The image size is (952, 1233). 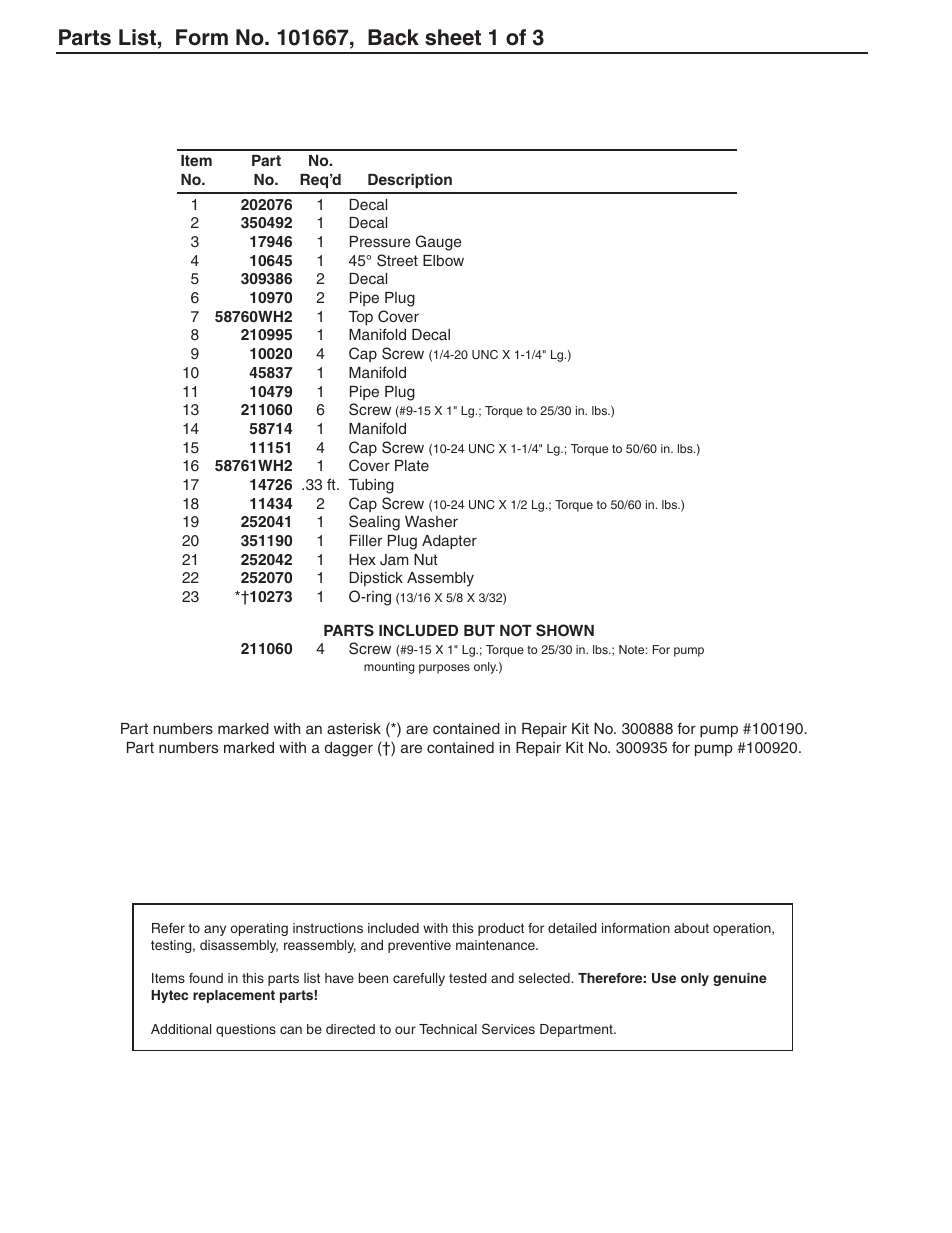 What do you see at coordinates (410, 181) in the screenshot?
I see `Description` at bounding box center [410, 181].
